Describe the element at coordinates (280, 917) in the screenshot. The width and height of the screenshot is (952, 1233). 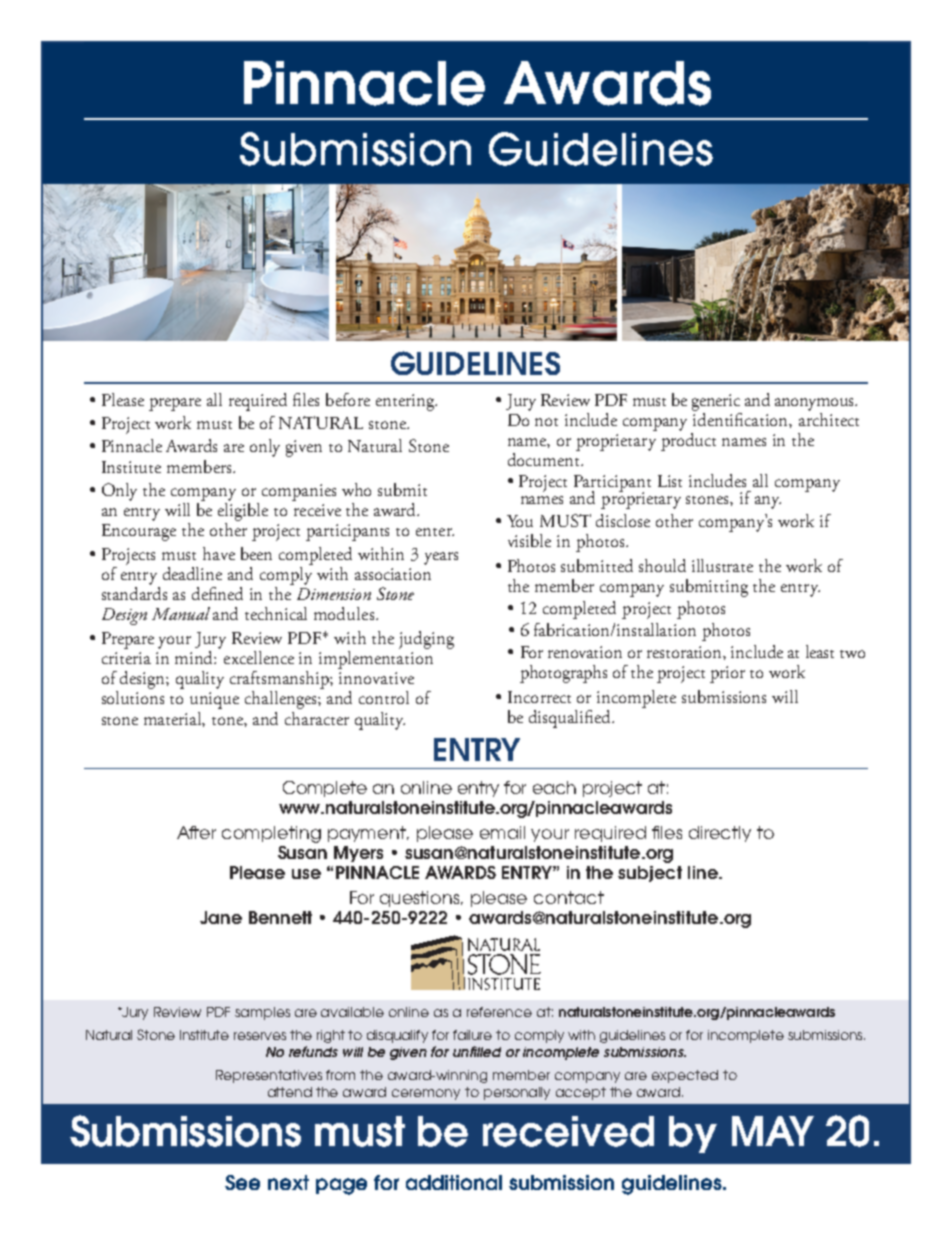
I see `Bennett` at that location.
